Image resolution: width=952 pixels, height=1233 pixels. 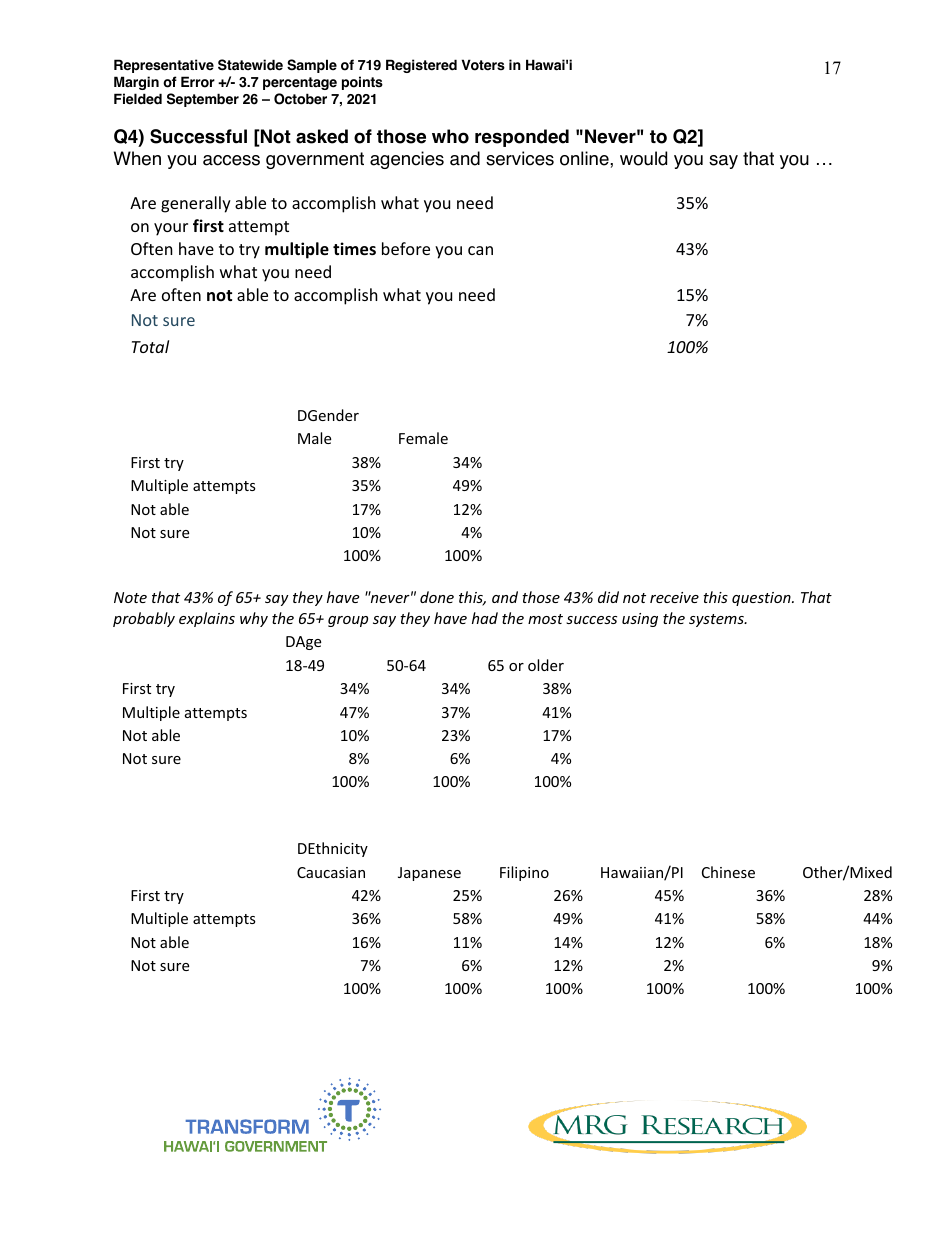 What do you see at coordinates (421, 66) in the image?
I see `Registered` at bounding box center [421, 66].
